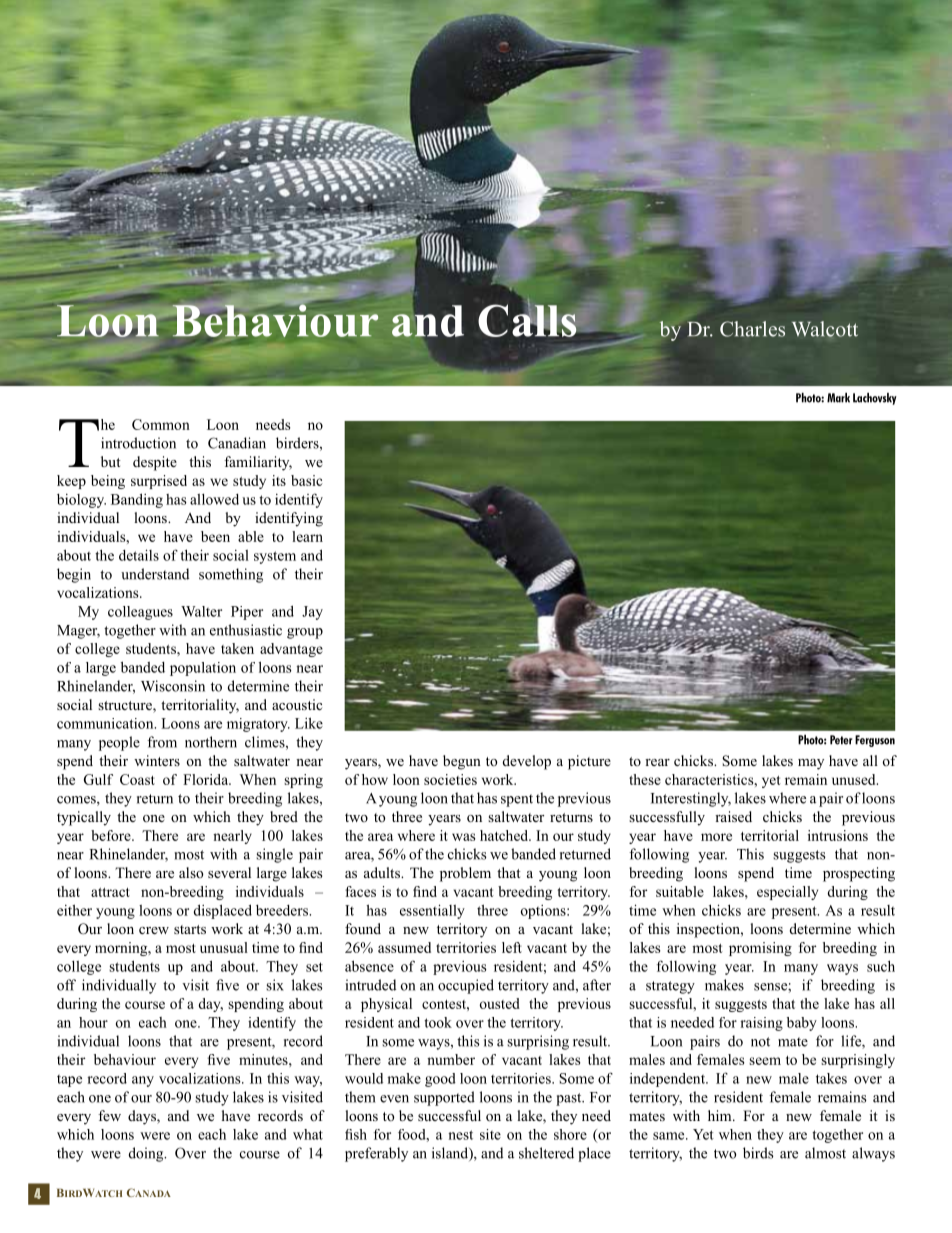 This page has width=952, height=1233. I want to click on begun, so click(462, 762).
